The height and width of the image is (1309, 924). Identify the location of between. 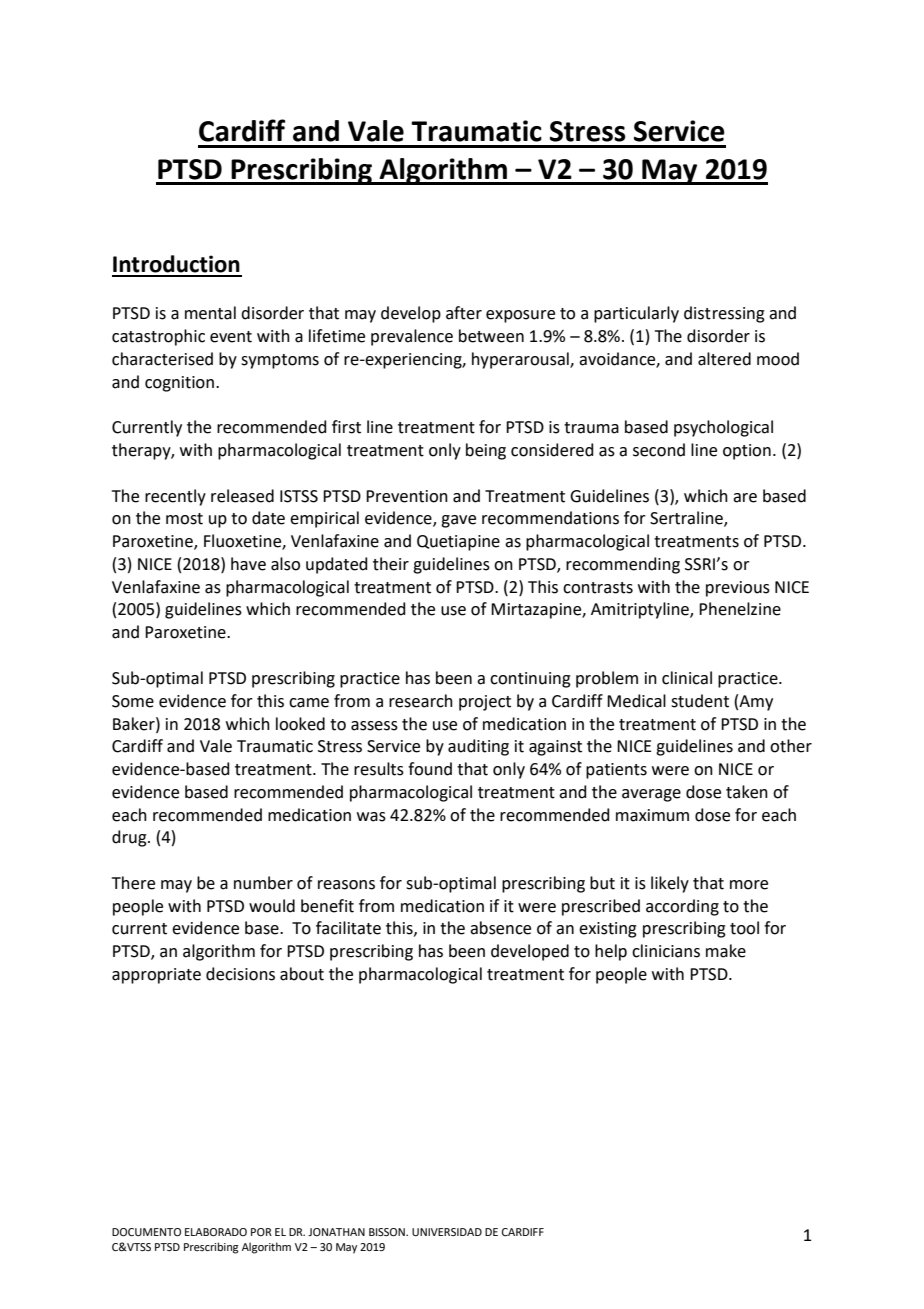
(491, 336).
